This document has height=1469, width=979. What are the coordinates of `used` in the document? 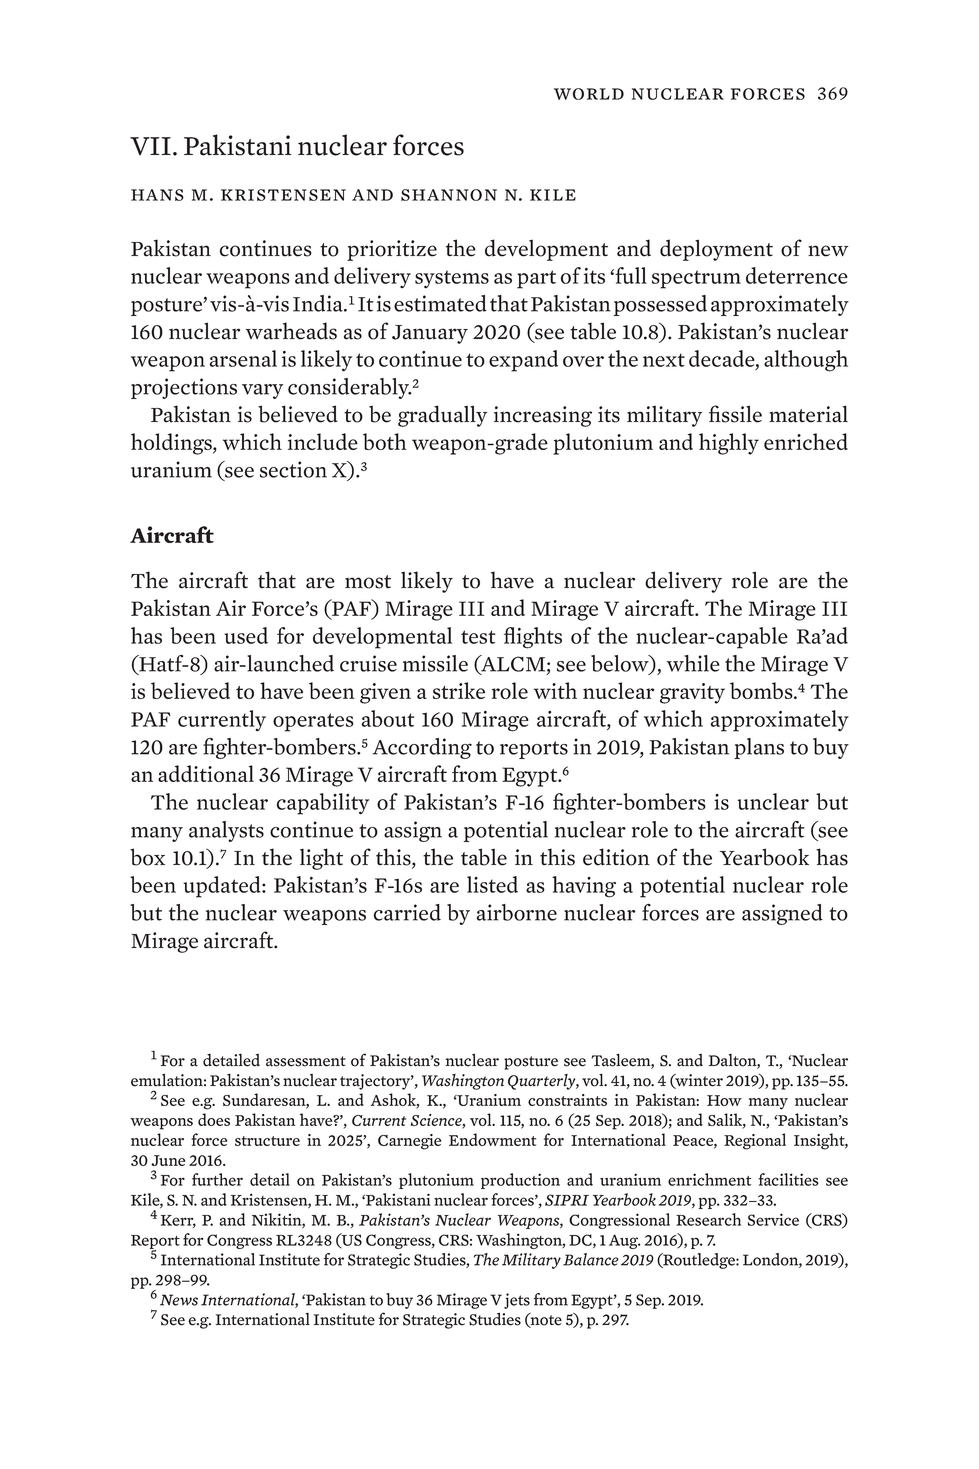 It's located at (246, 635).
